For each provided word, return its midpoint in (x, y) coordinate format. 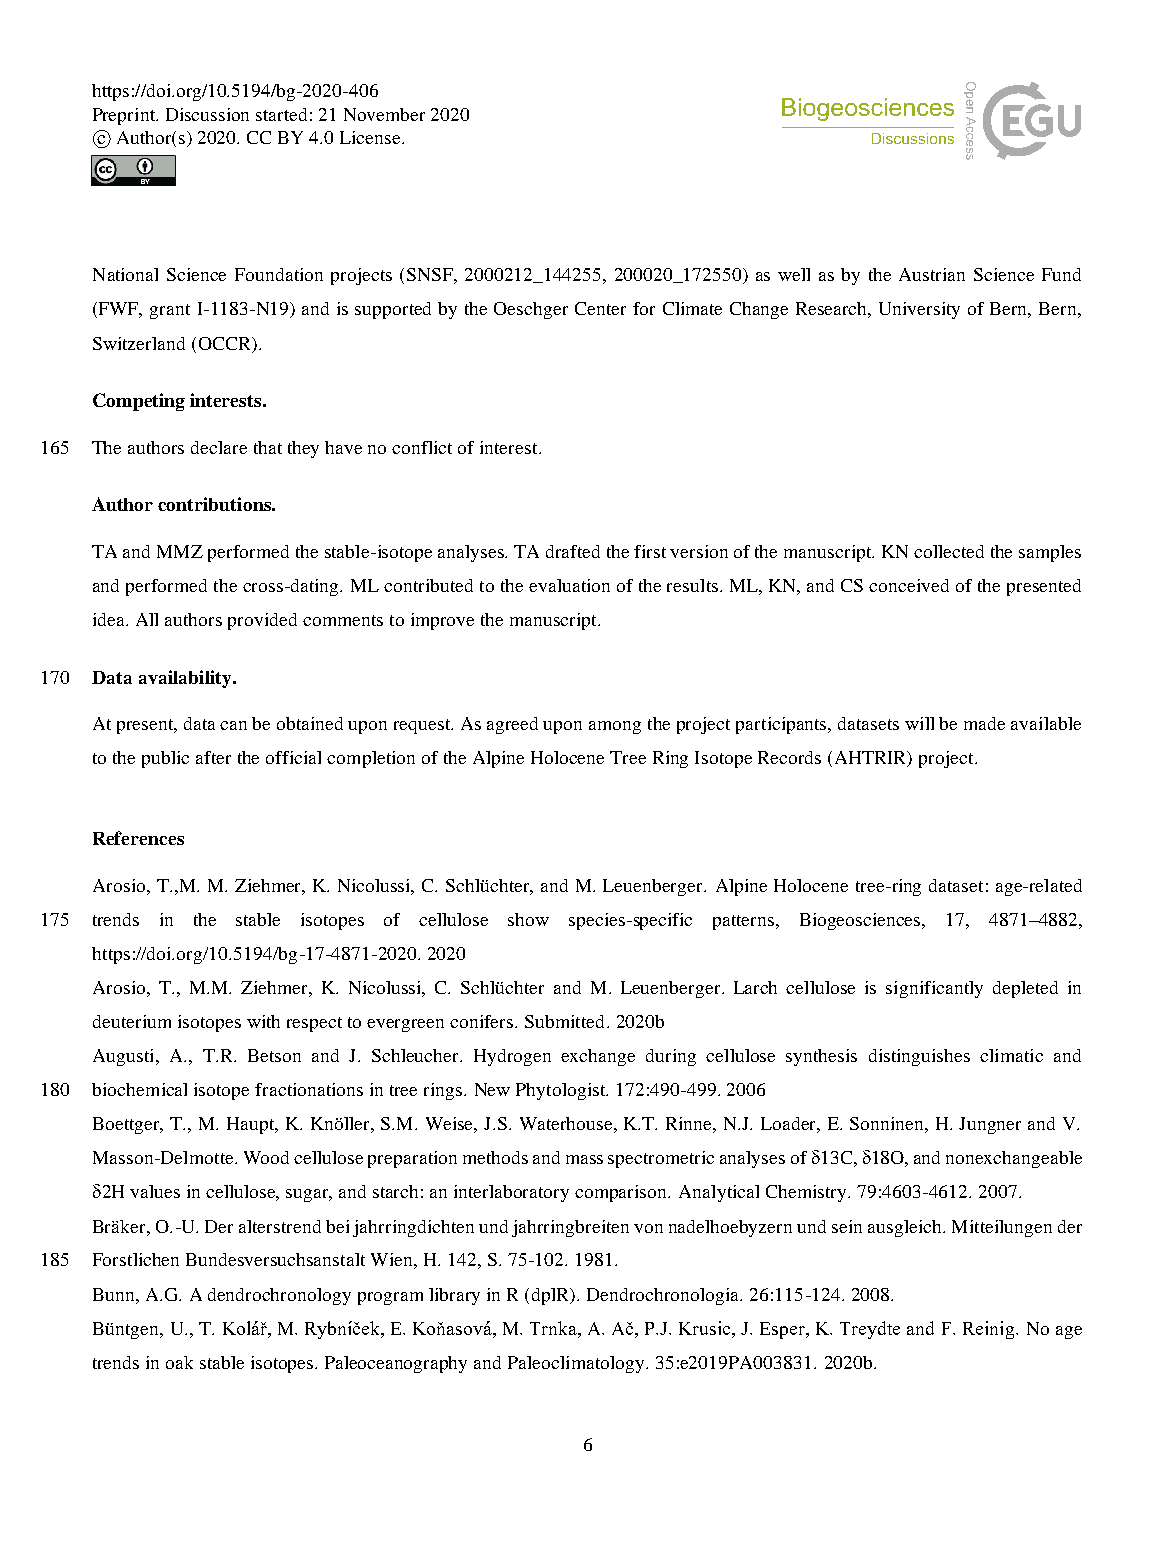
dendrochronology (279, 1296)
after (213, 757)
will (919, 723)
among (615, 727)
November (384, 114)
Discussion (207, 114)
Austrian (932, 274)
